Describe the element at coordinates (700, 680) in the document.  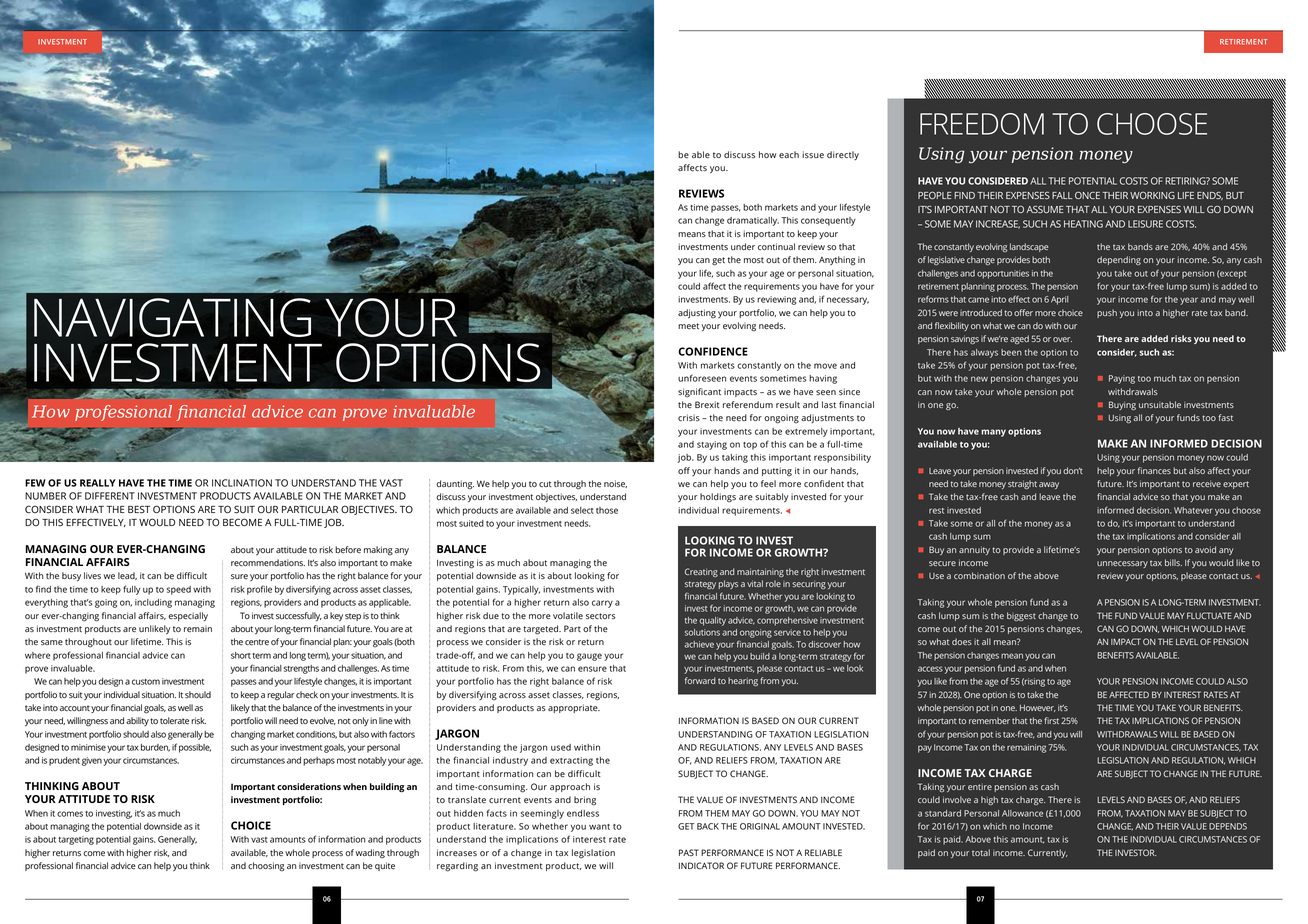
I see `forward` at that location.
